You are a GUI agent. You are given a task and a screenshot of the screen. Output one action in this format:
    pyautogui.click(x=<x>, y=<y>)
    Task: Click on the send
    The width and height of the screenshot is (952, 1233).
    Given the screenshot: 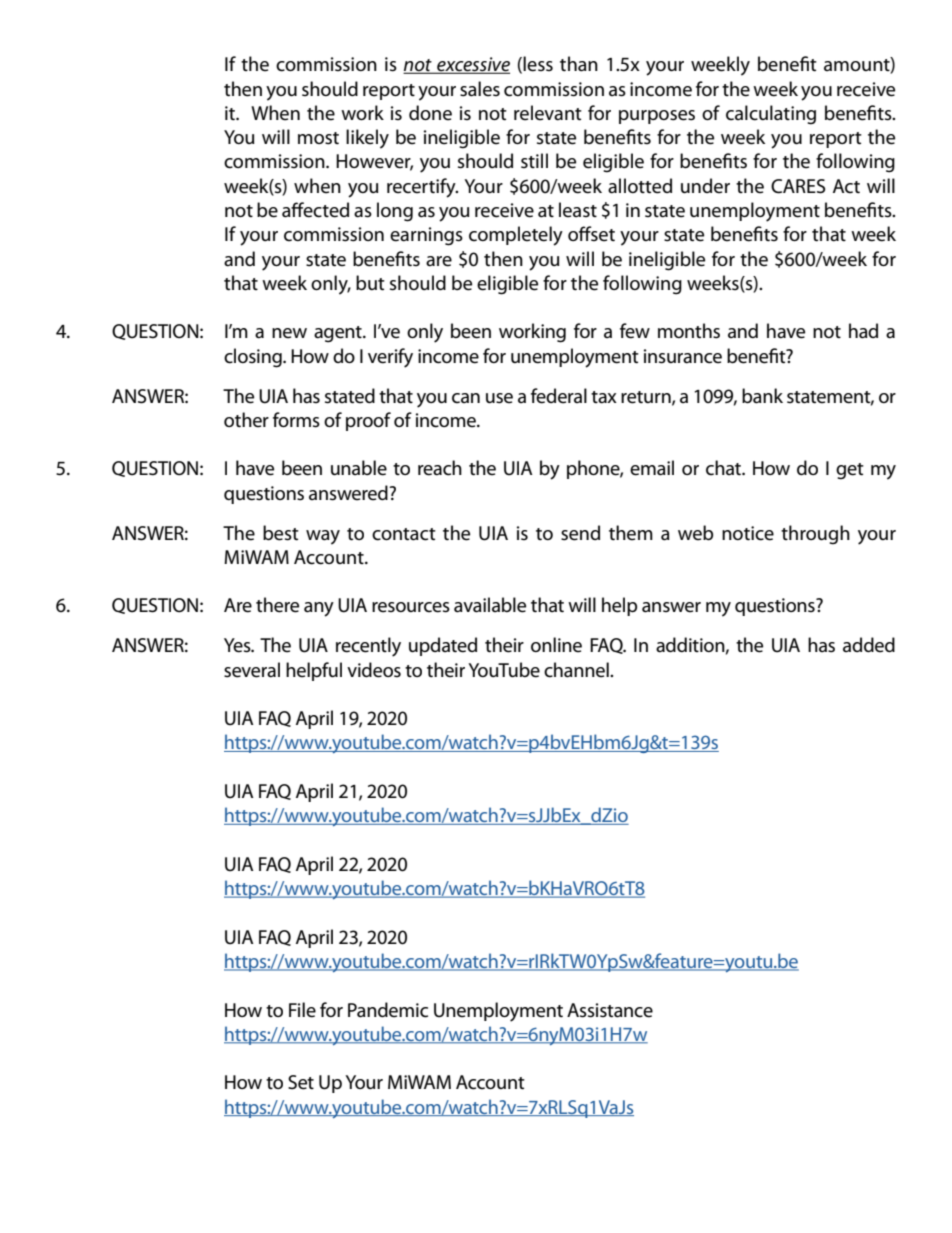 What is the action you would take?
    pyautogui.click(x=580, y=533)
